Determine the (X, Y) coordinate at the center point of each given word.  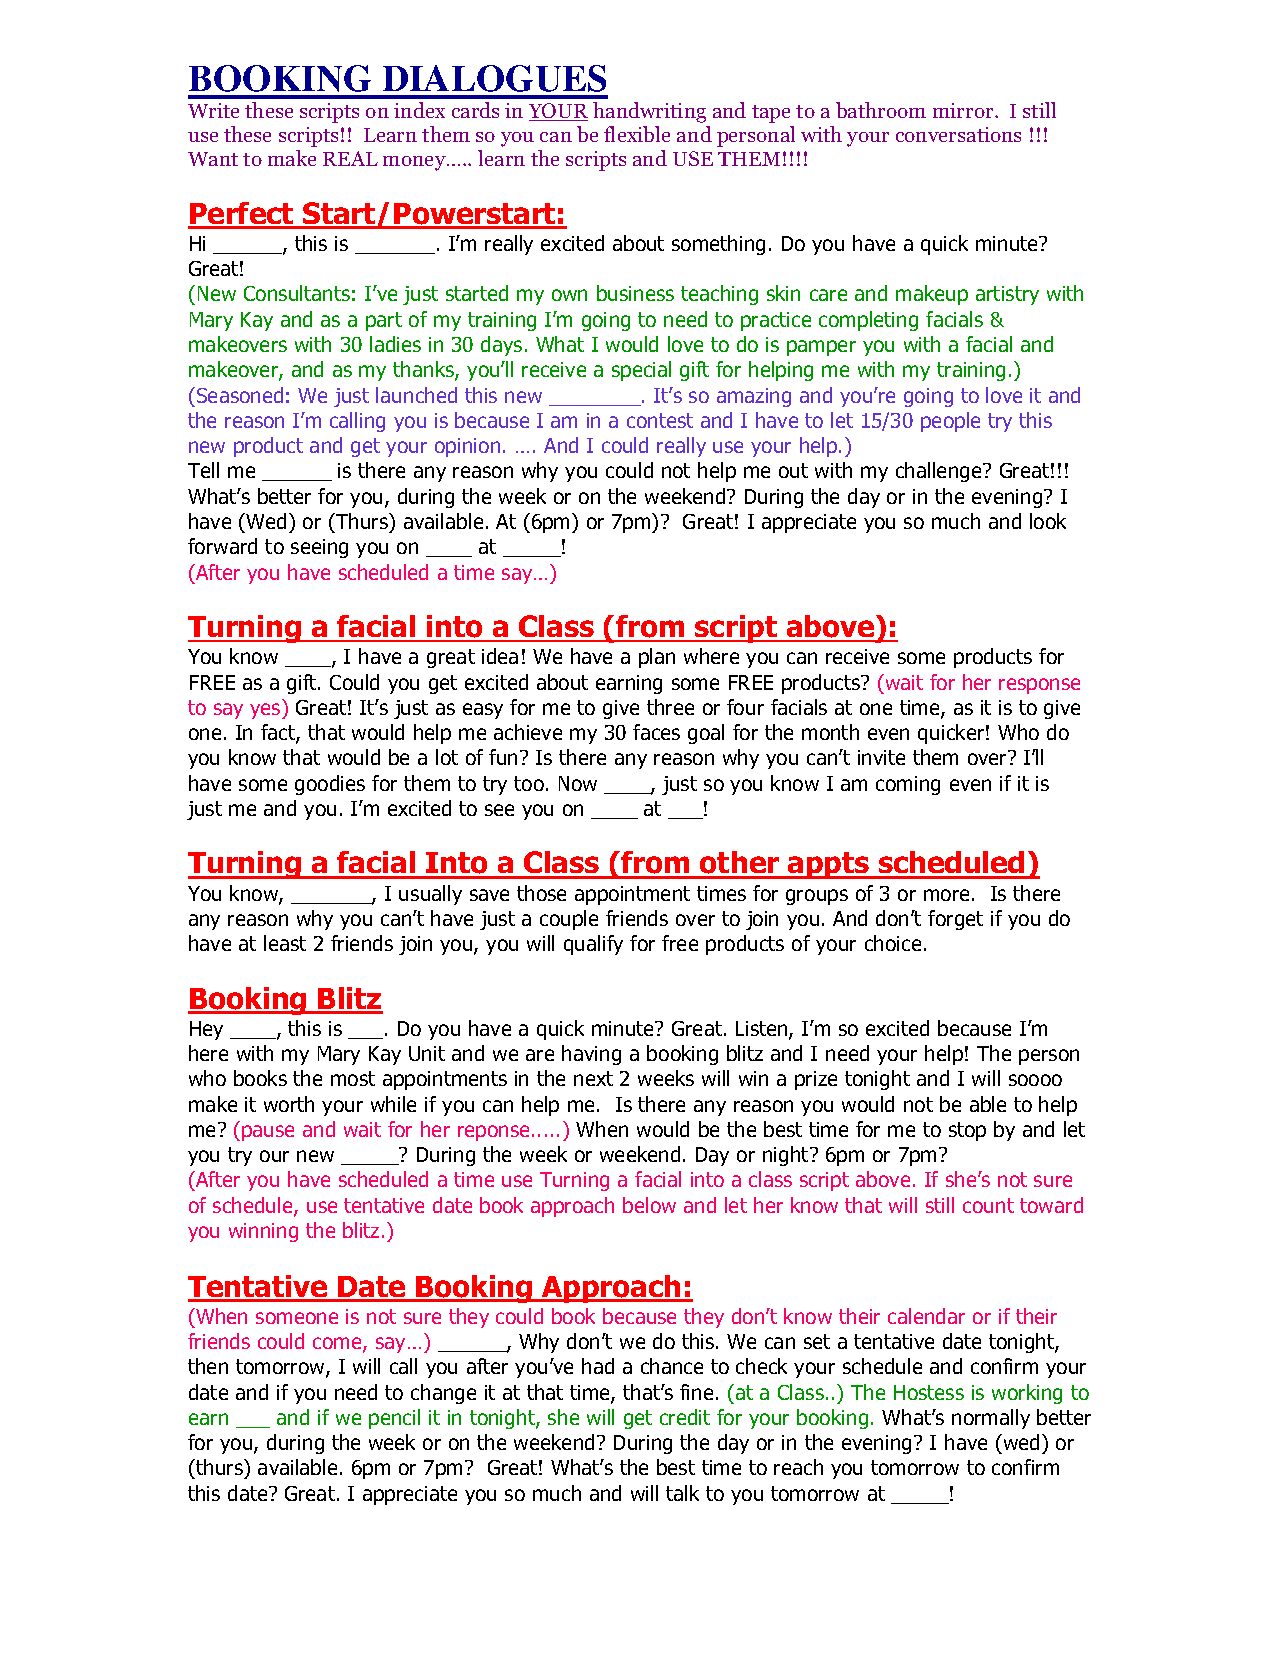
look (1048, 521)
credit (685, 1417)
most (353, 1078)
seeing (319, 548)
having (591, 1055)
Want (213, 159)
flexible (637, 134)
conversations (958, 134)
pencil (394, 1419)
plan (657, 658)
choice (893, 943)
